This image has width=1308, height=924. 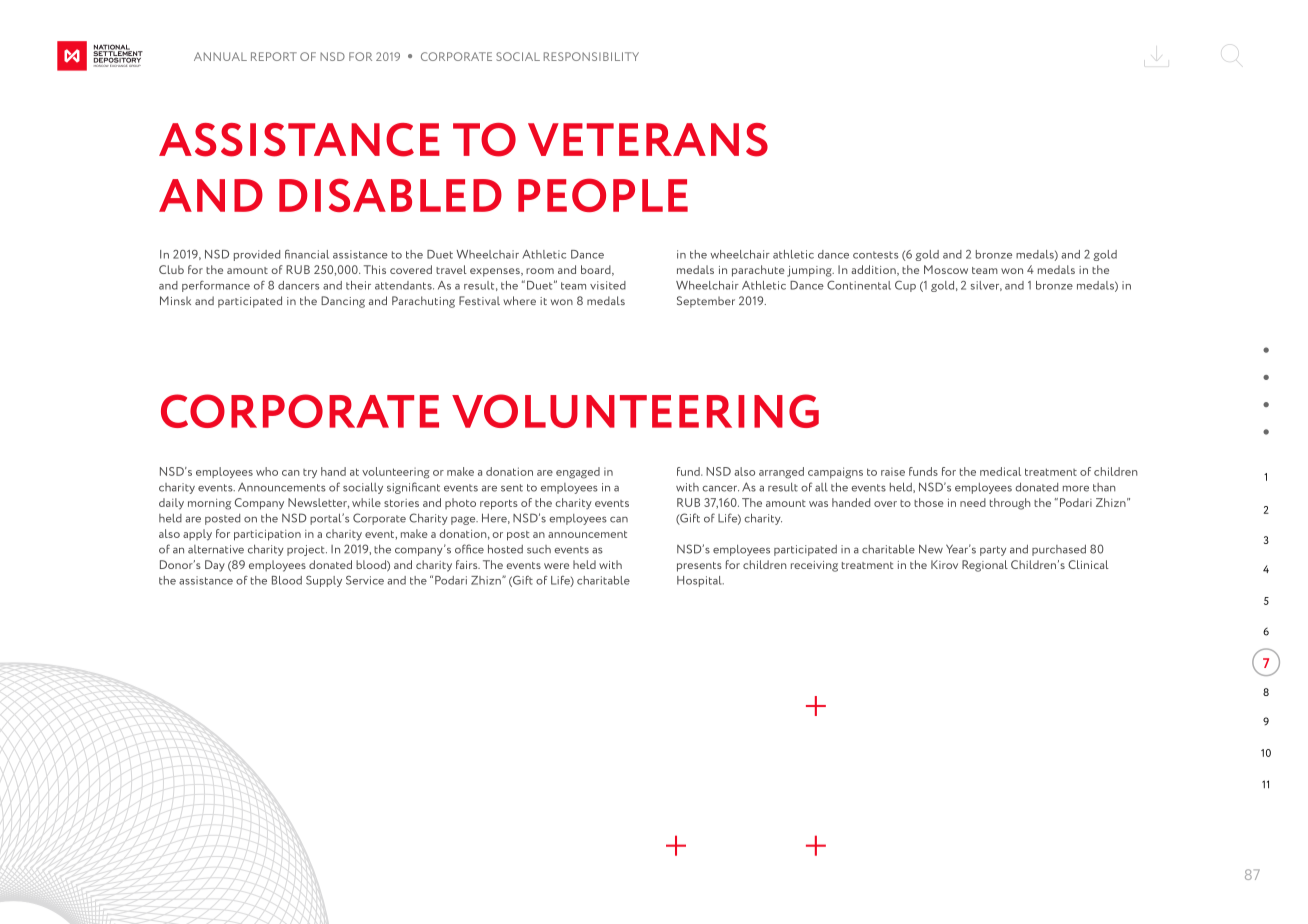 I want to click on Moscow, so click(x=946, y=269).
